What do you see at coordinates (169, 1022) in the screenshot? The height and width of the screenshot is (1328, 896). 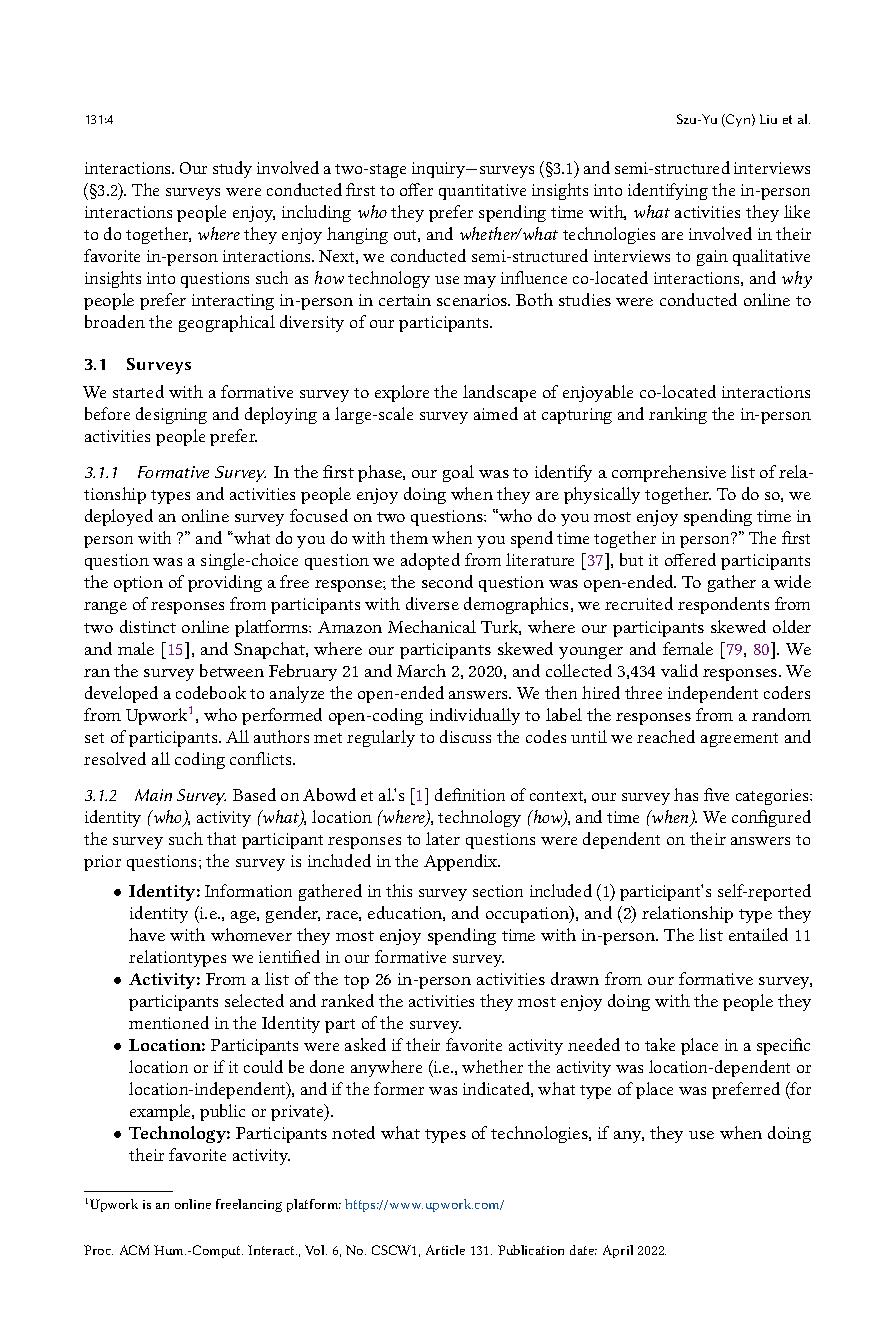 I see `mentioned` at bounding box center [169, 1022].
